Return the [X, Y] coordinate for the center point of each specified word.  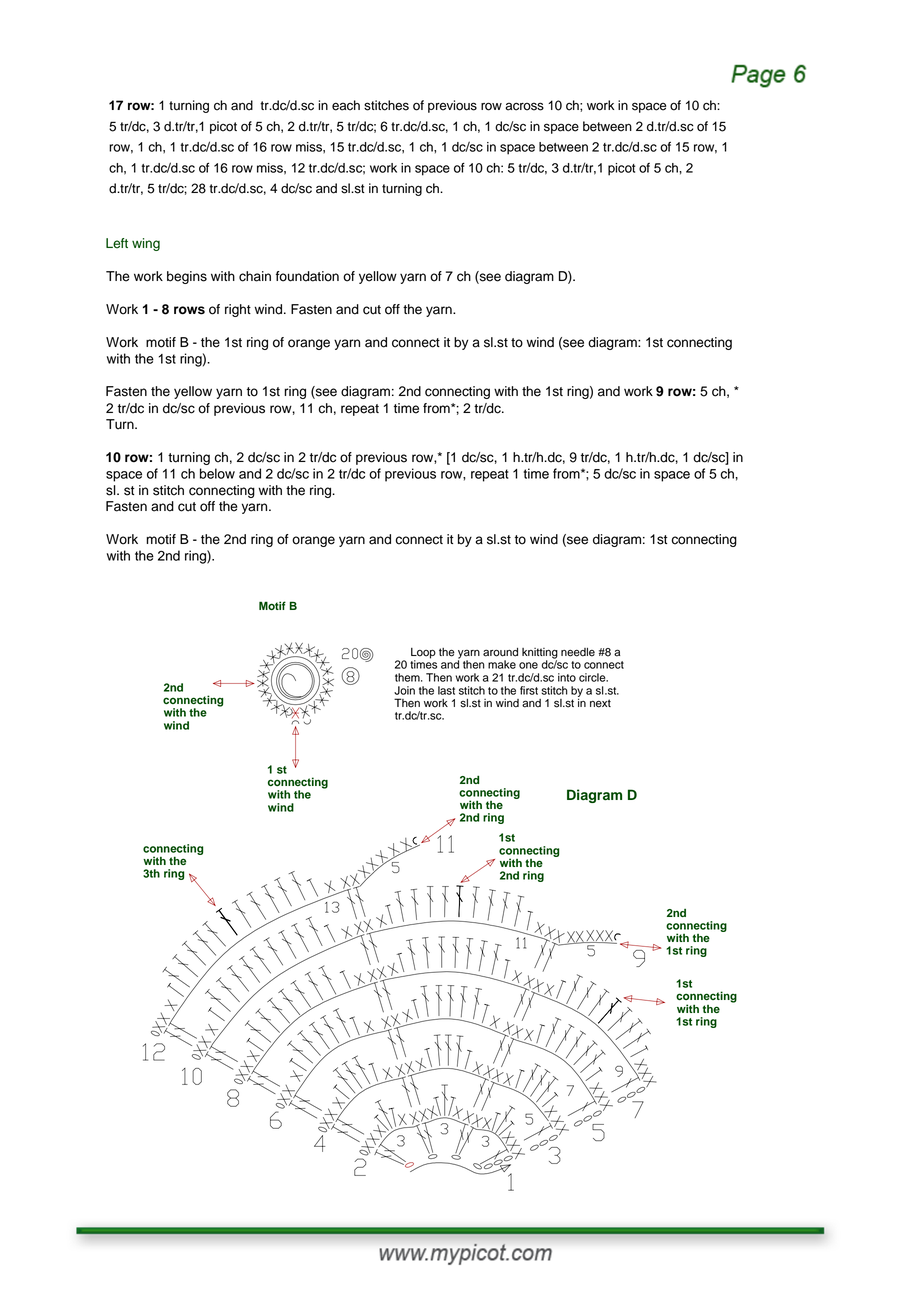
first [529, 690]
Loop [423, 654]
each [346, 105]
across [524, 106]
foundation [307, 276]
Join [404, 690]
